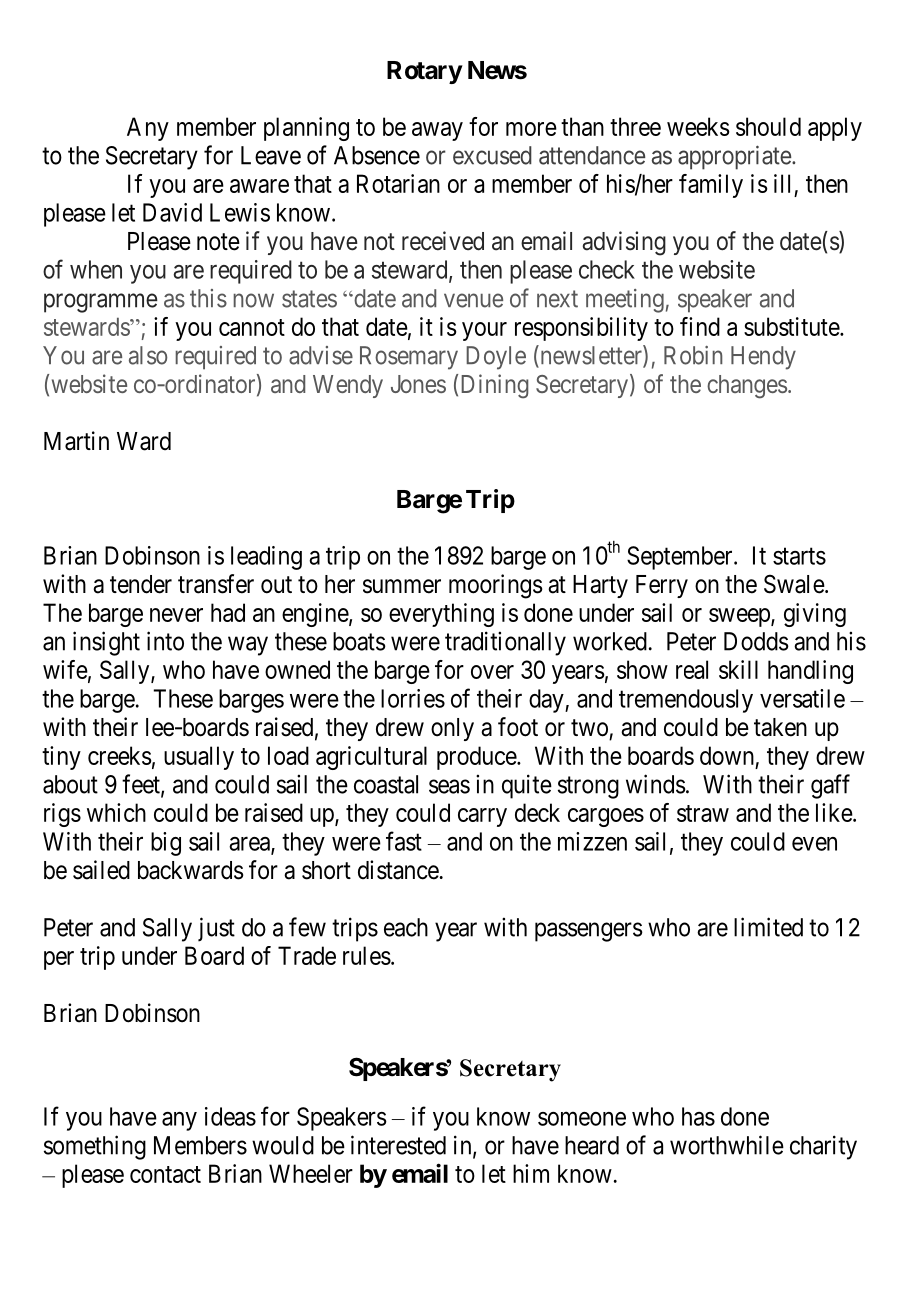 The width and height of the image is (924, 1308). I want to click on find, so click(700, 326).
